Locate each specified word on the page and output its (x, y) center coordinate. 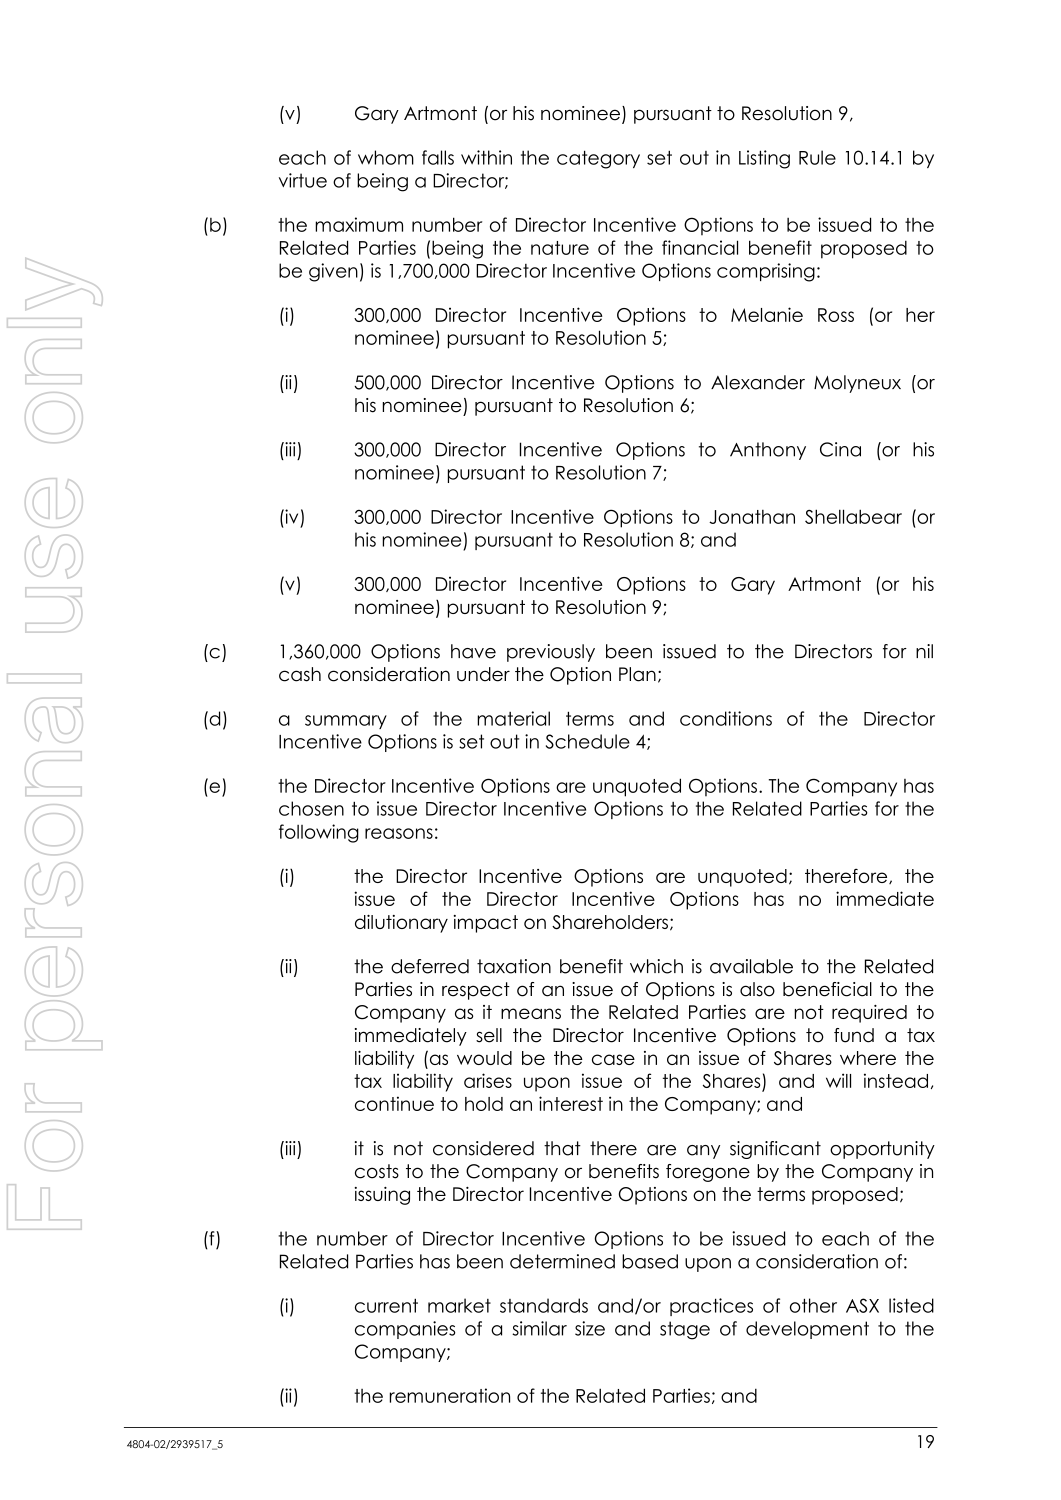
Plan (637, 674)
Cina (840, 449)
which (656, 966)
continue (394, 1103)
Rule (817, 157)
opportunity (882, 1150)
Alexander (758, 382)
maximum (359, 224)
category (598, 159)
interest (571, 1103)
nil (924, 651)
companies (405, 1330)
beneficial (827, 989)
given (333, 272)
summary (346, 722)
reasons (399, 833)
